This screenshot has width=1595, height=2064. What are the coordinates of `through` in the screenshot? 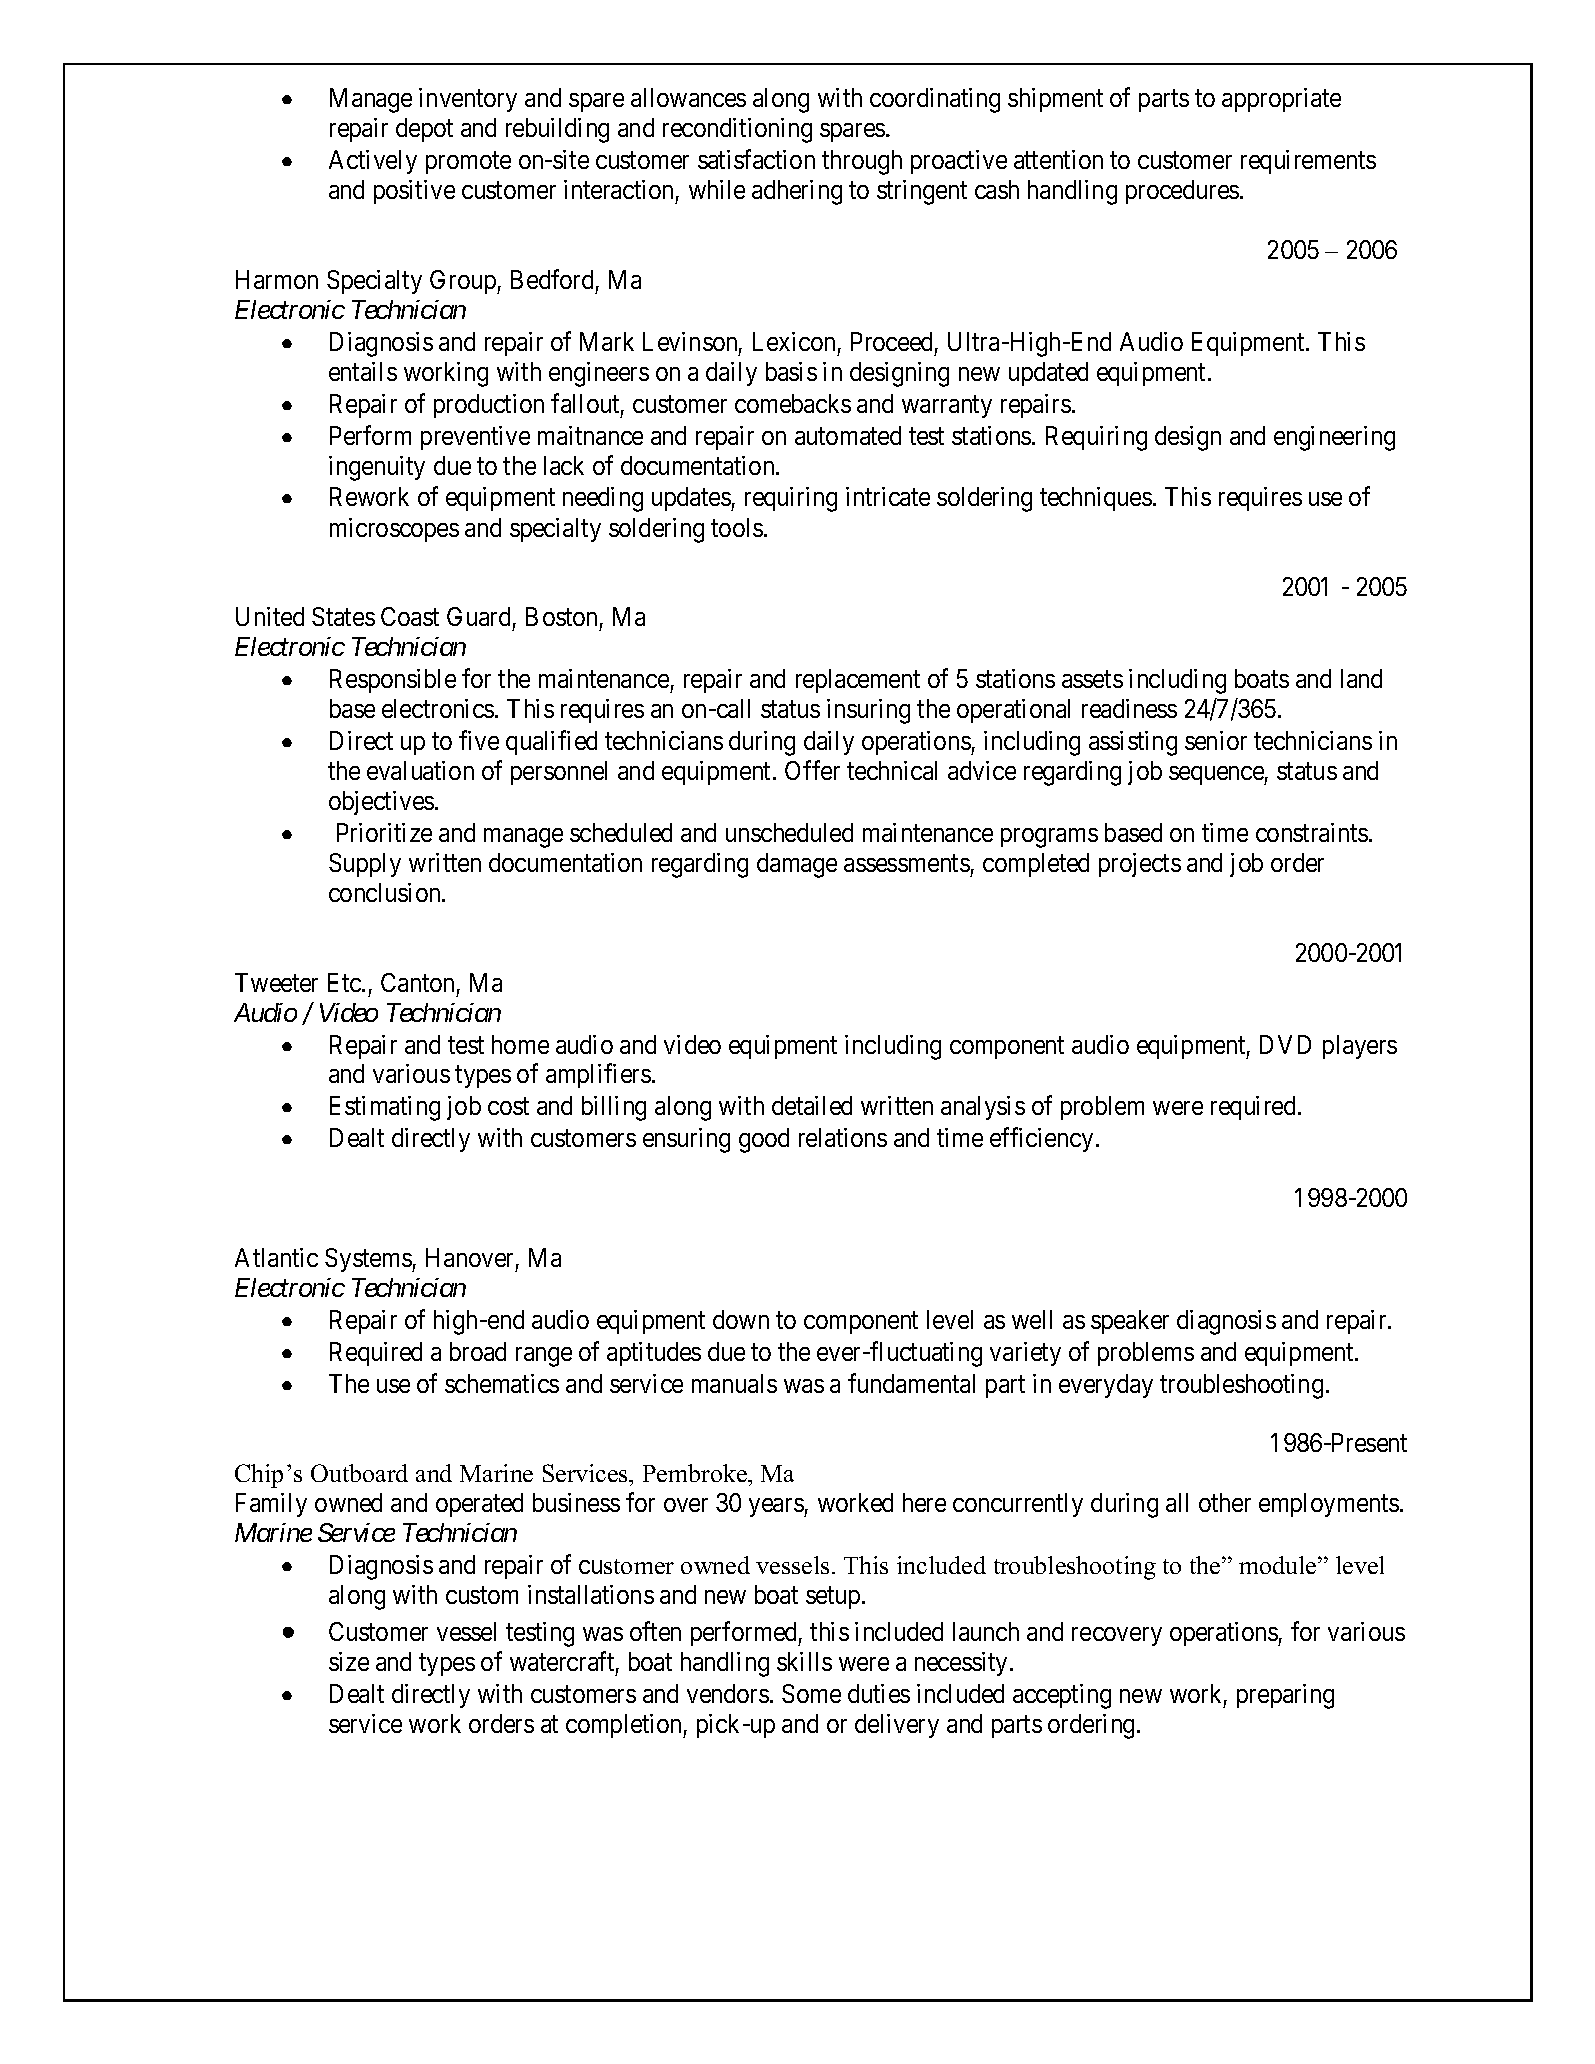 It's located at (862, 162).
